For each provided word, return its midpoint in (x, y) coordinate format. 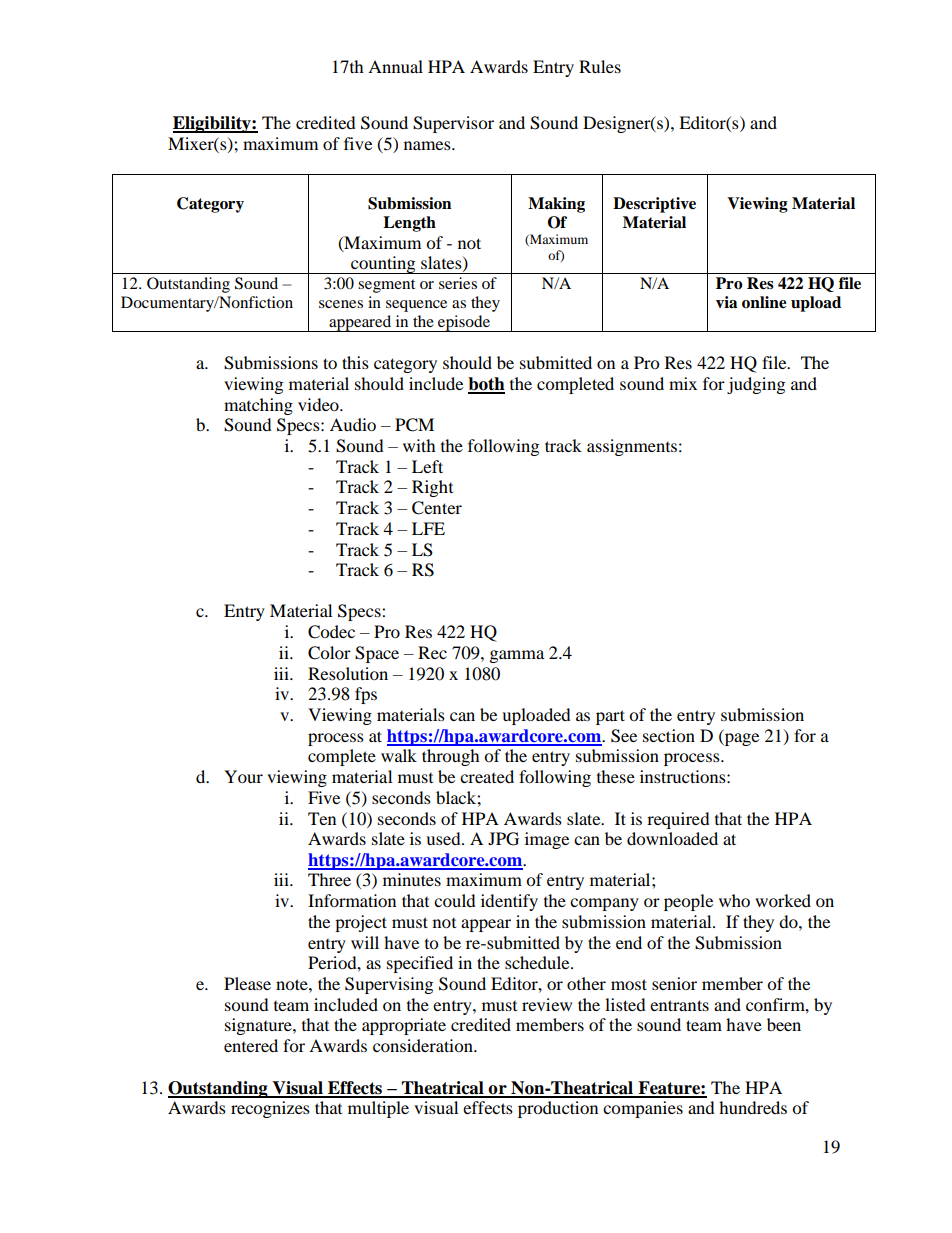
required (678, 820)
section (669, 735)
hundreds (753, 1107)
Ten (322, 818)
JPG (503, 839)
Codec (331, 632)
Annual (395, 66)
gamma (517, 656)
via (726, 302)
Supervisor (453, 124)
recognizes (270, 1109)
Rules (600, 66)
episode (464, 323)
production (558, 1109)
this (355, 362)
